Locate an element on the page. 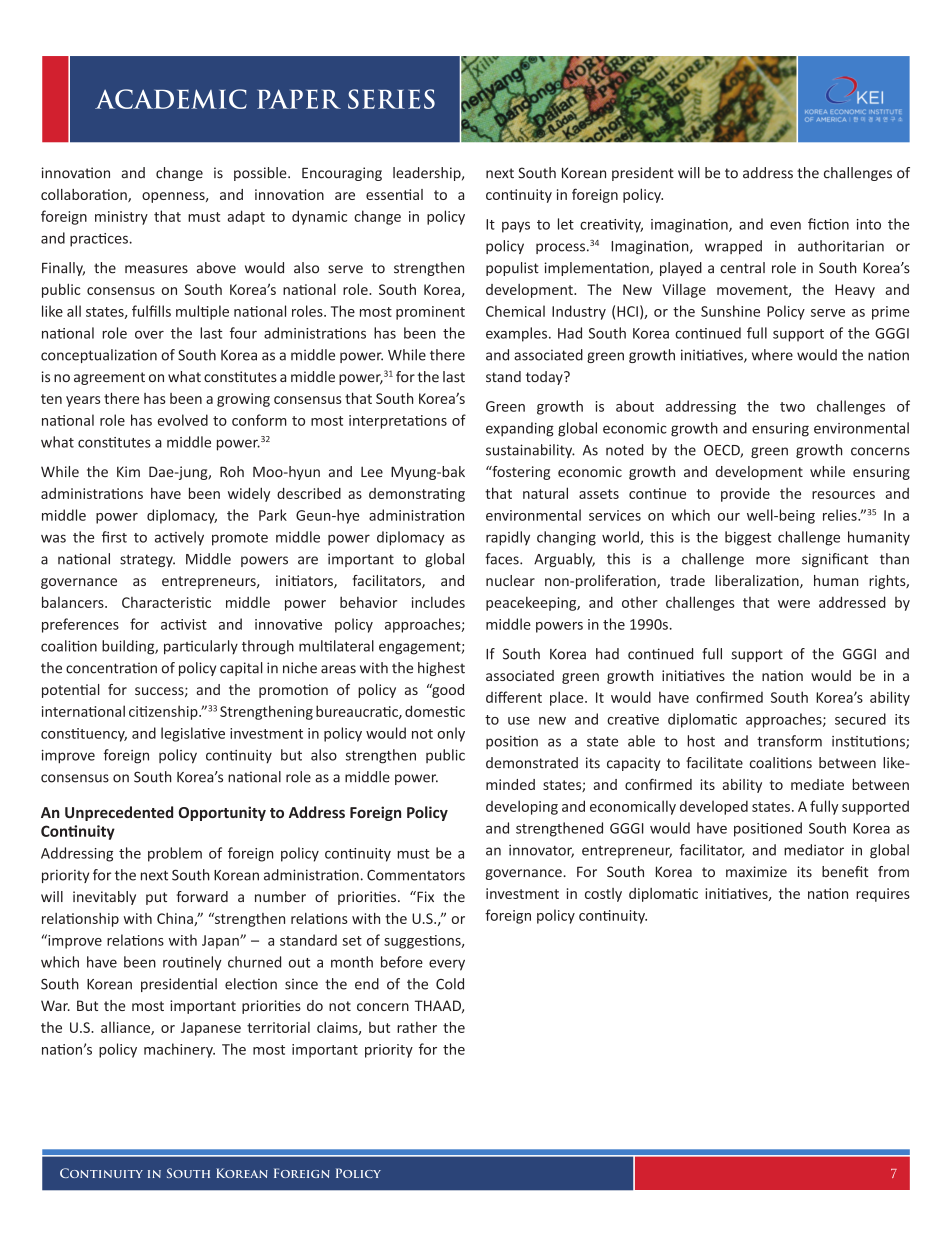 The image size is (952, 1233). SERIES is located at coordinates (391, 99).
